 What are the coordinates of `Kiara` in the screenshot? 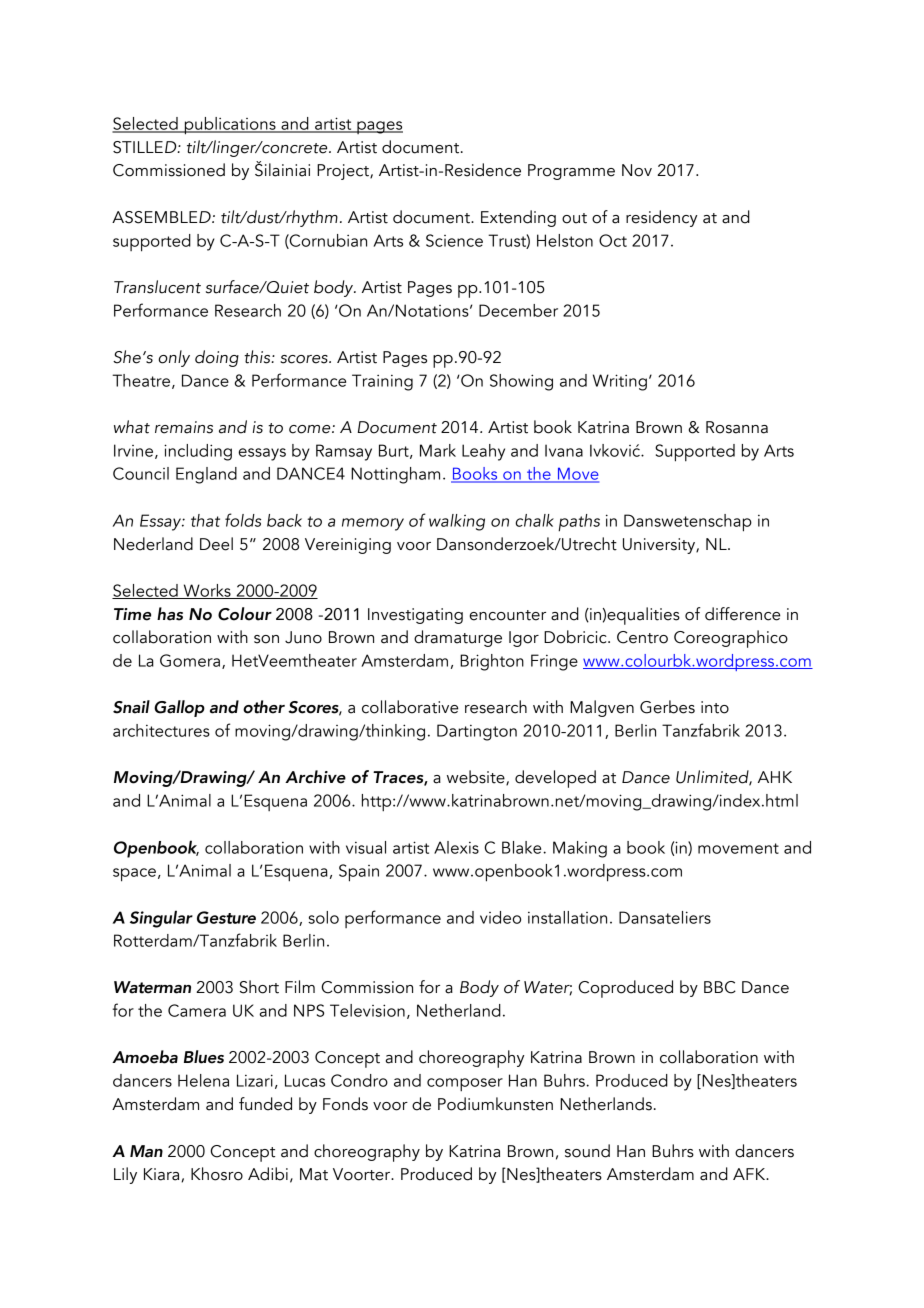 It's located at (163, 1175).
